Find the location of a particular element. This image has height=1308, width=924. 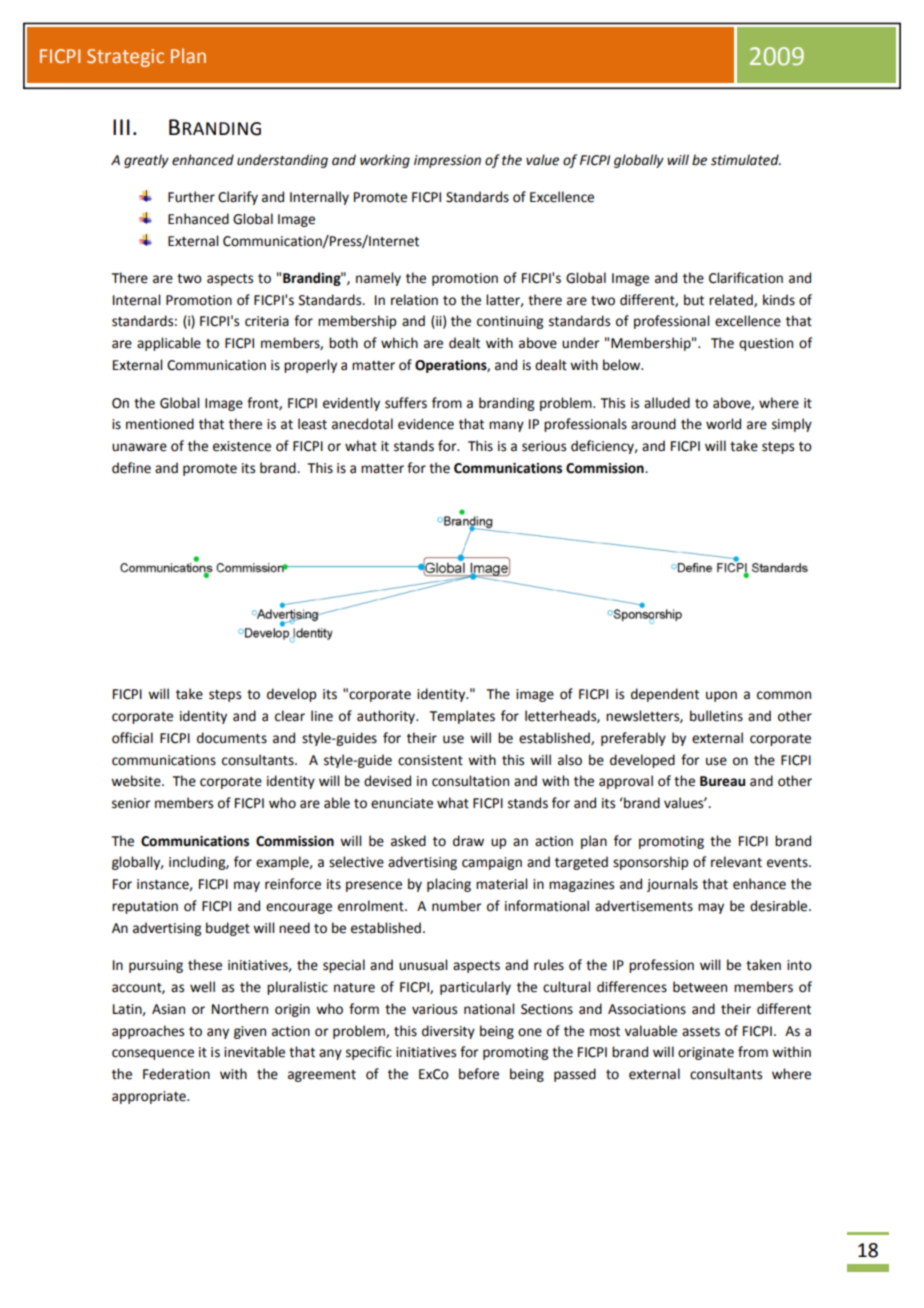

upon is located at coordinates (721, 696).
